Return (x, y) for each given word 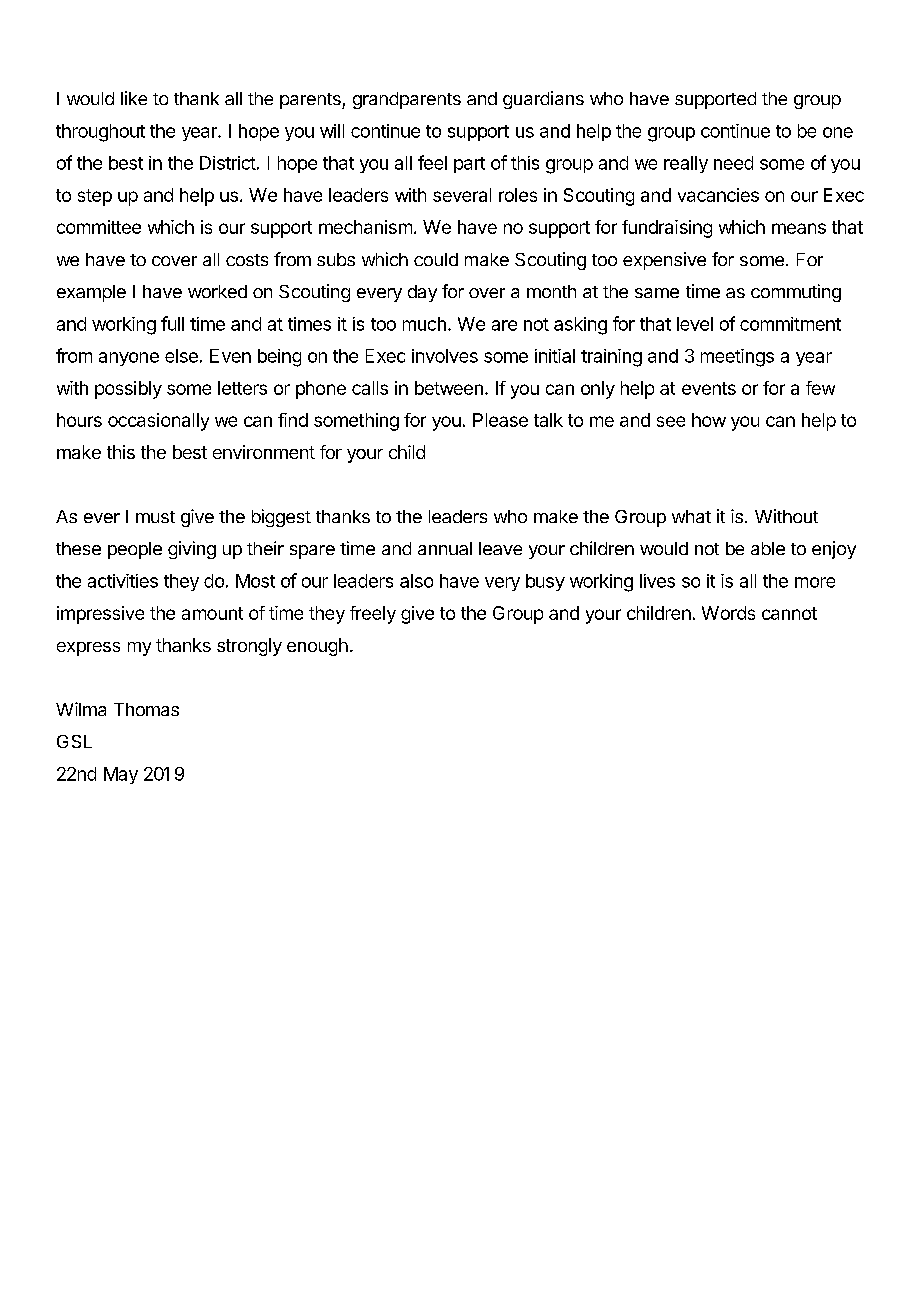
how (709, 420)
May (121, 775)
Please (500, 420)
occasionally (158, 422)
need (733, 163)
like (134, 98)
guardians (543, 100)
